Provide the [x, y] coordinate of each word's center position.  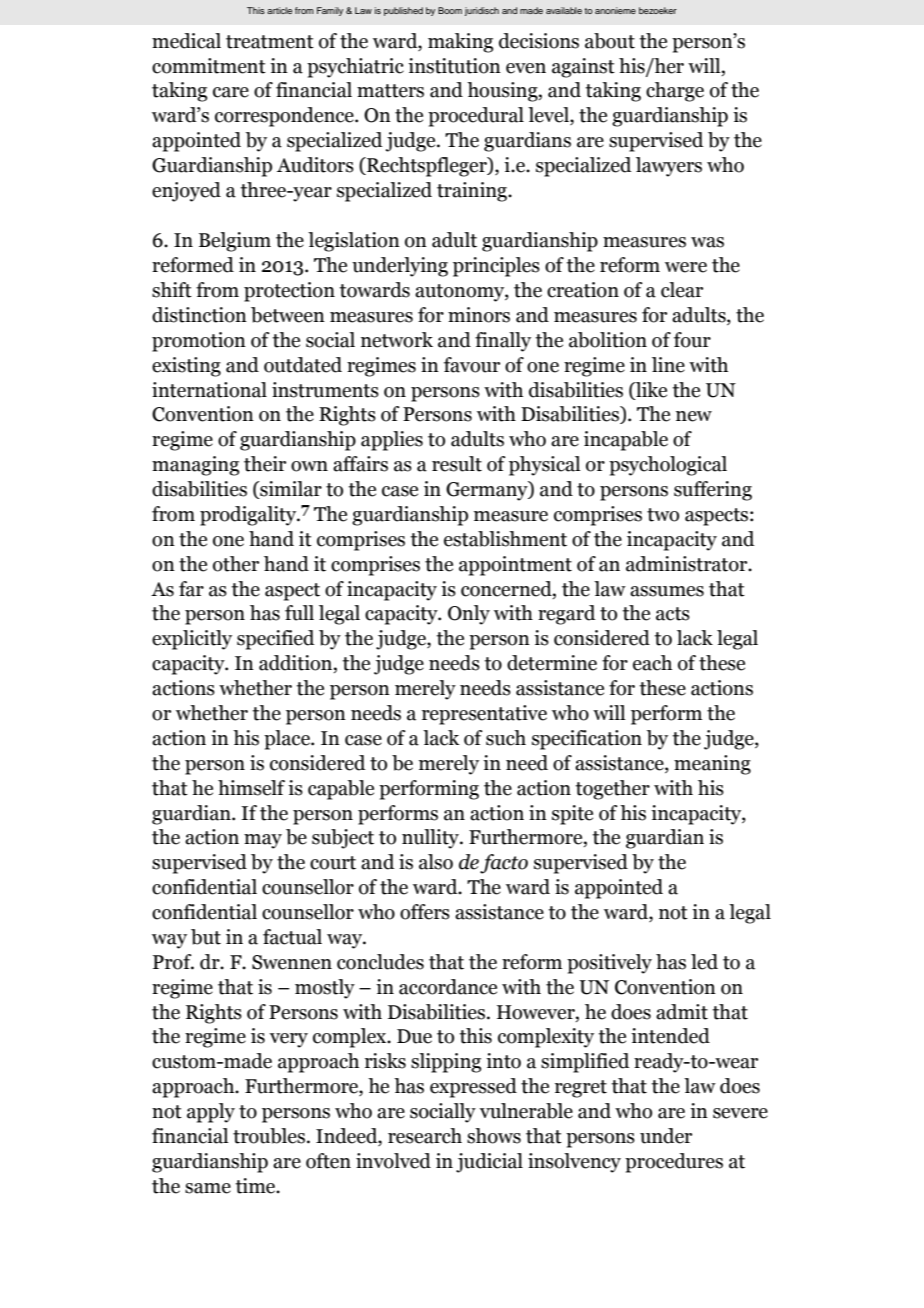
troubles [270, 1136]
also [436, 862]
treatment [270, 42]
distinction [199, 315]
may [263, 841]
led [704, 962]
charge [675, 92]
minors [479, 315]
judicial [489, 1163]
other [236, 564]
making [460, 43]
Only [469, 615]
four [692, 340]
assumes [667, 591]
